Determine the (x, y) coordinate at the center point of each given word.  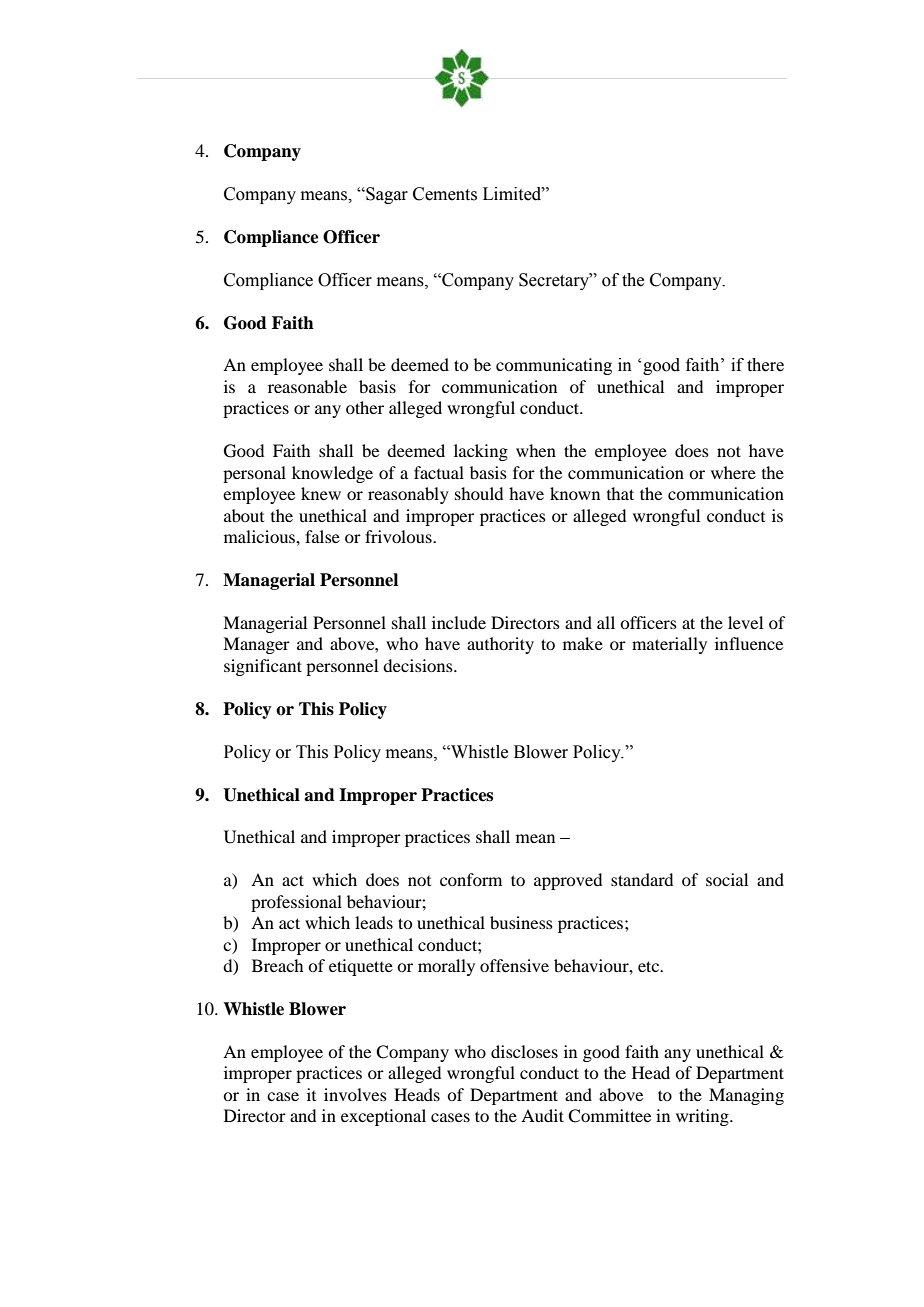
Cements (445, 194)
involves (355, 1094)
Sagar (386, 195)
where (733, 472)
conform (471, 879)
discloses (524, 1051)
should (479, 493)
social (727, 879)
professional (296, 903)
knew (321, 493)
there (765, 365)
